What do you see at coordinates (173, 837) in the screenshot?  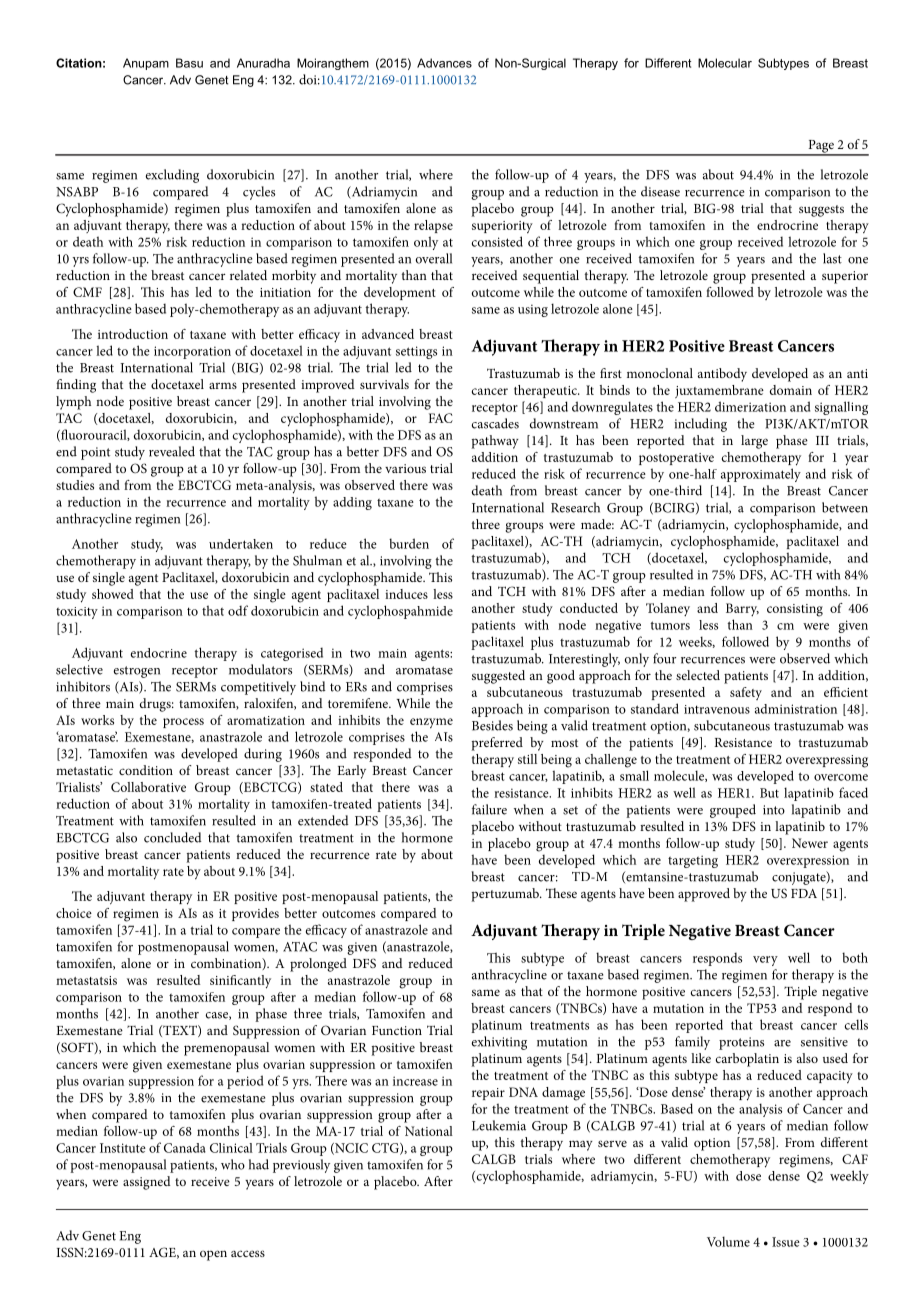 I see `concluded` at bounding box center [173, 837].
